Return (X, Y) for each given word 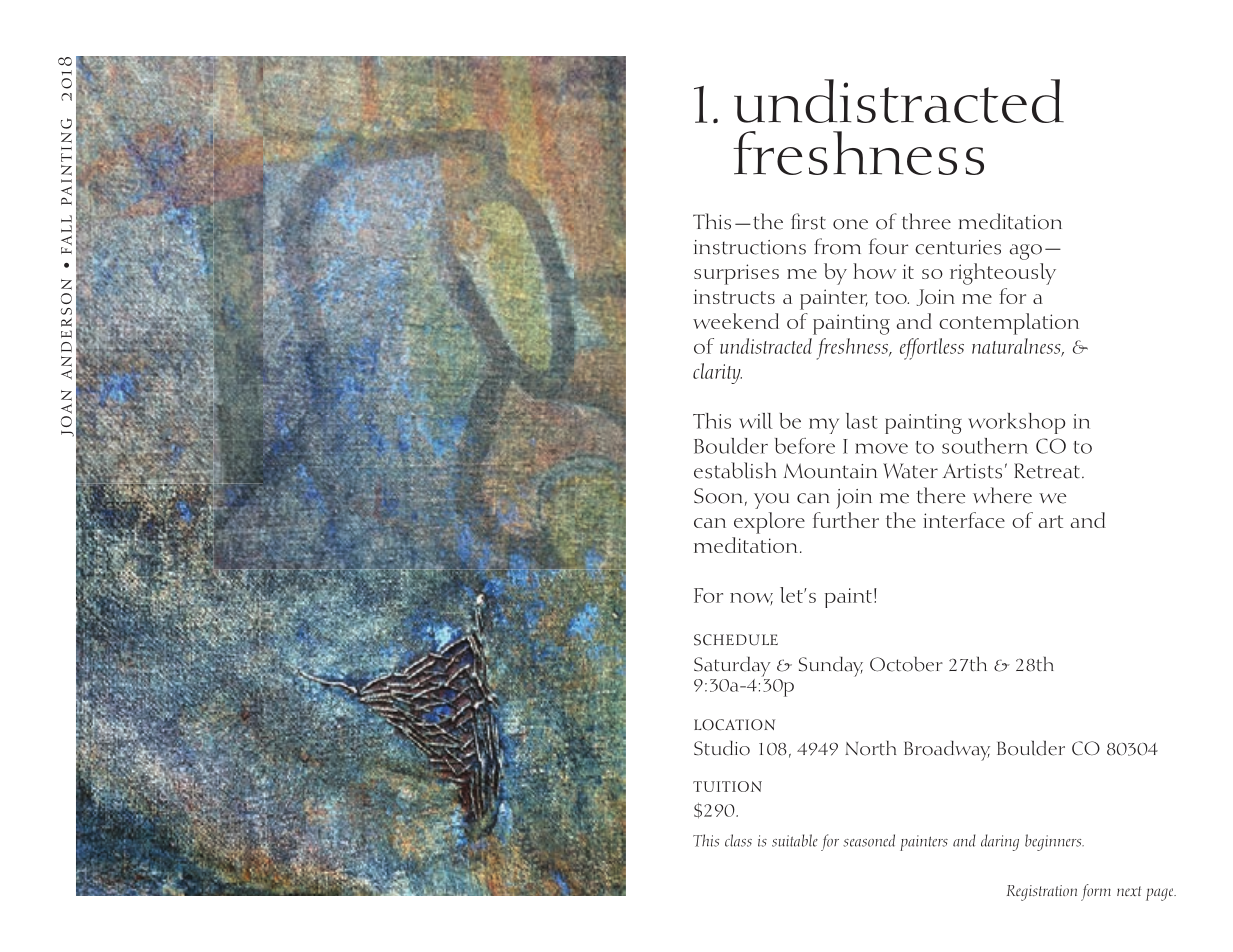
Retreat (1048, 471)
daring (1000, 842)
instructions (750, 247)
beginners (1054, 842)
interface (964, 520)
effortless (932, 349)
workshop (1016, 423)
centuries (958, 247)
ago (1025, 252)
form (1096, 892)
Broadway (947, 751)
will (756, 421)
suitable (795, 840)
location (734, 725)
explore (769, 523)
